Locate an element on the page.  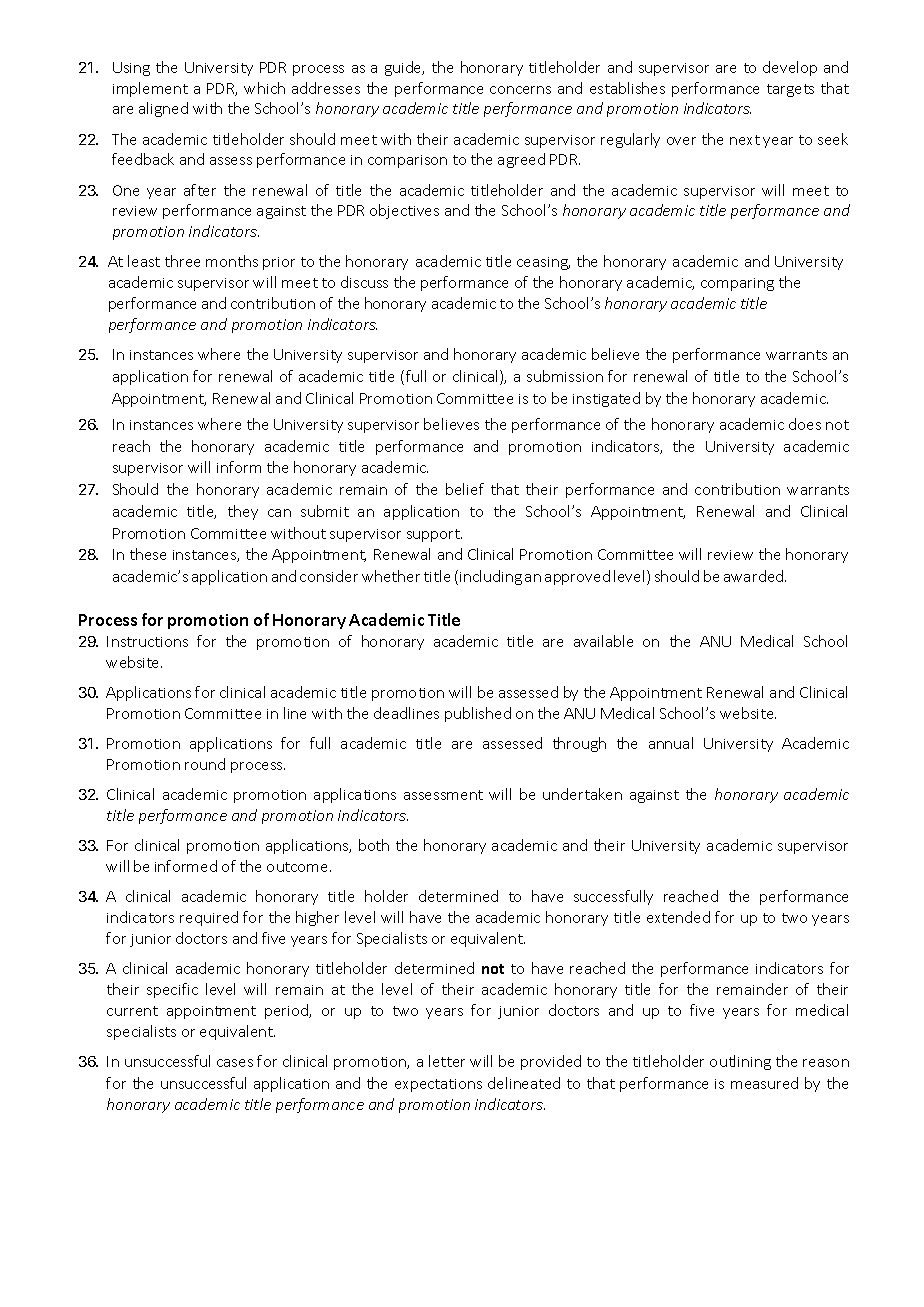
Instructions is located at coordinates (147, 641).
